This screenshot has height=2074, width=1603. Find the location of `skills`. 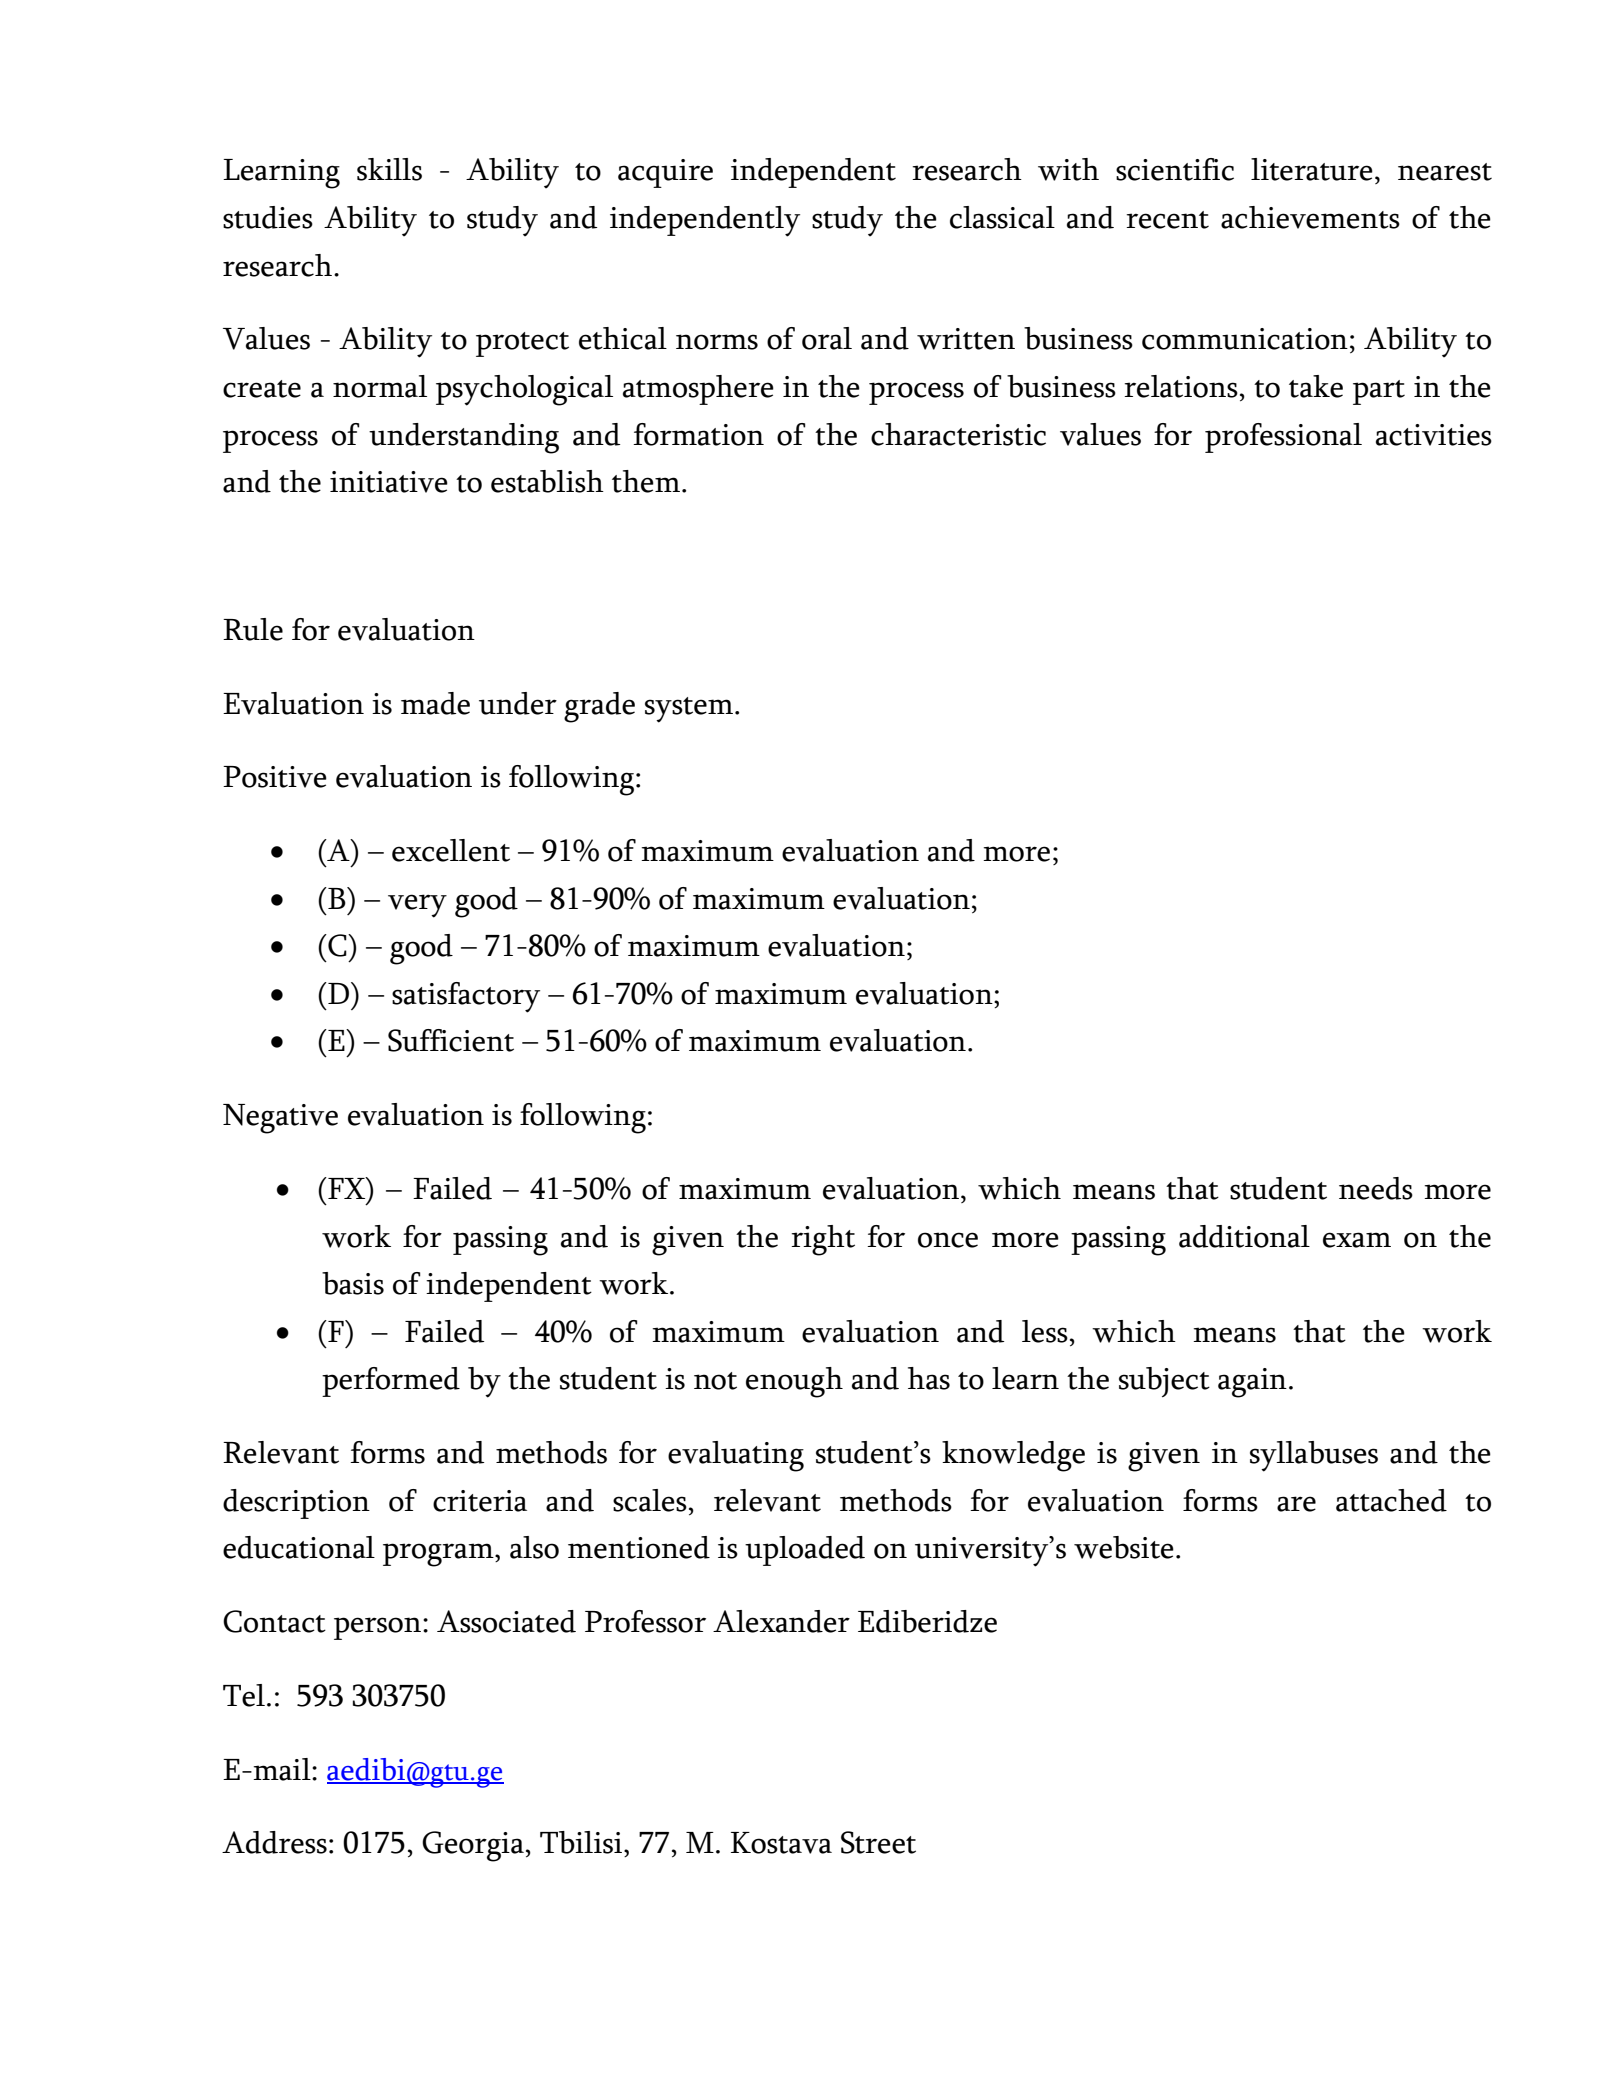

skills is located at coordinates (389, 169).
